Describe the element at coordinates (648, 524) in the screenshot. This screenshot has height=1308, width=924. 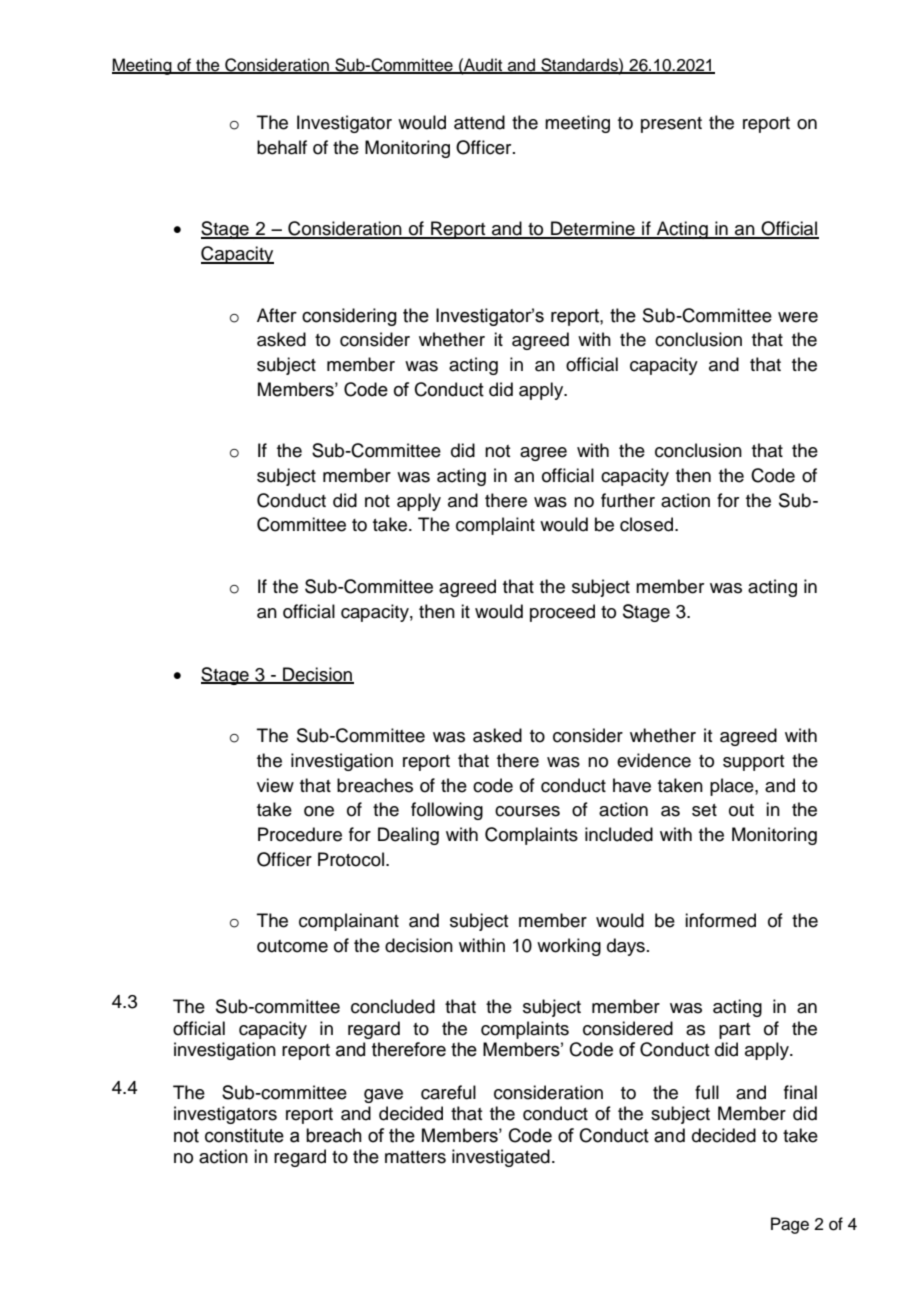
I see `closed` at that location.
